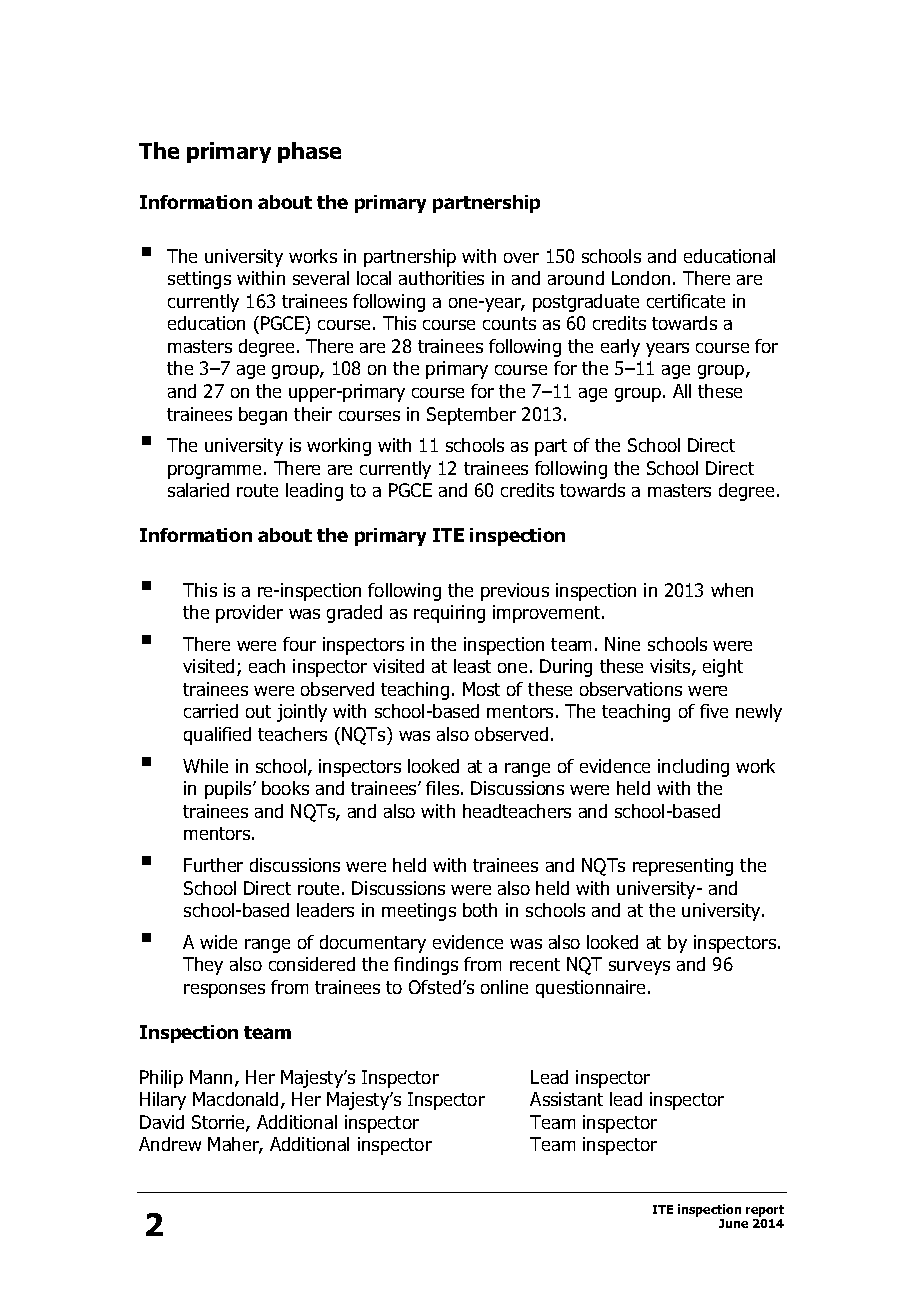  What do you see at coordinates (641, 278) in the page?
I see `London` at bounding box center [641, 278].
